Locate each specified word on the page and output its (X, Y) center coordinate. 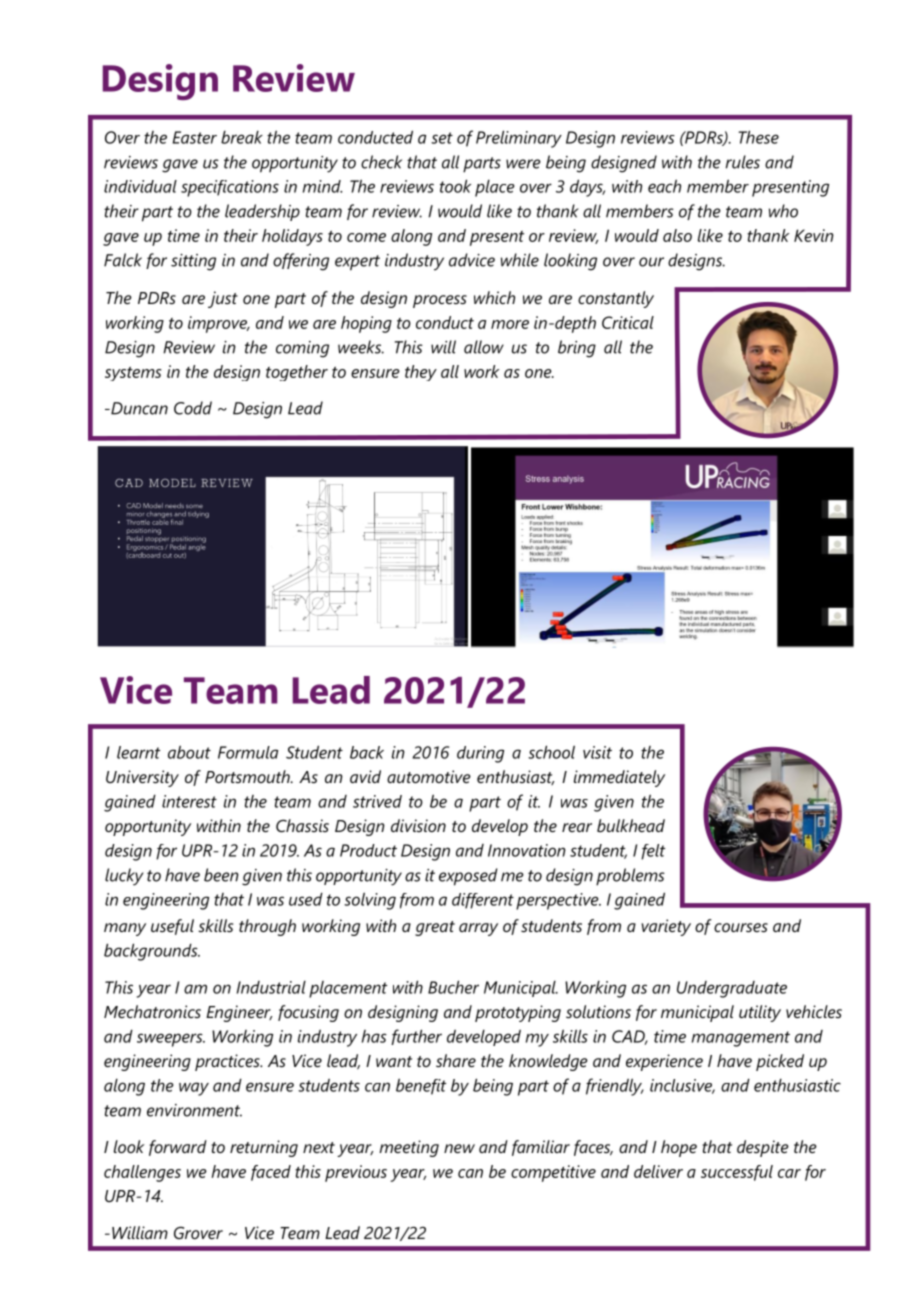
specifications (230, 188)
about (189, 752)
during (480, 754)
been (221, 875)
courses (741, 927)
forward (178, 1148)
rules (743, 162)
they (421, 373)
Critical (628, 322)
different (483, 901)
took (455, 186)
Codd (193, 408)
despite (763, 1148)
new (459, 1148)
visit (597, 752)
